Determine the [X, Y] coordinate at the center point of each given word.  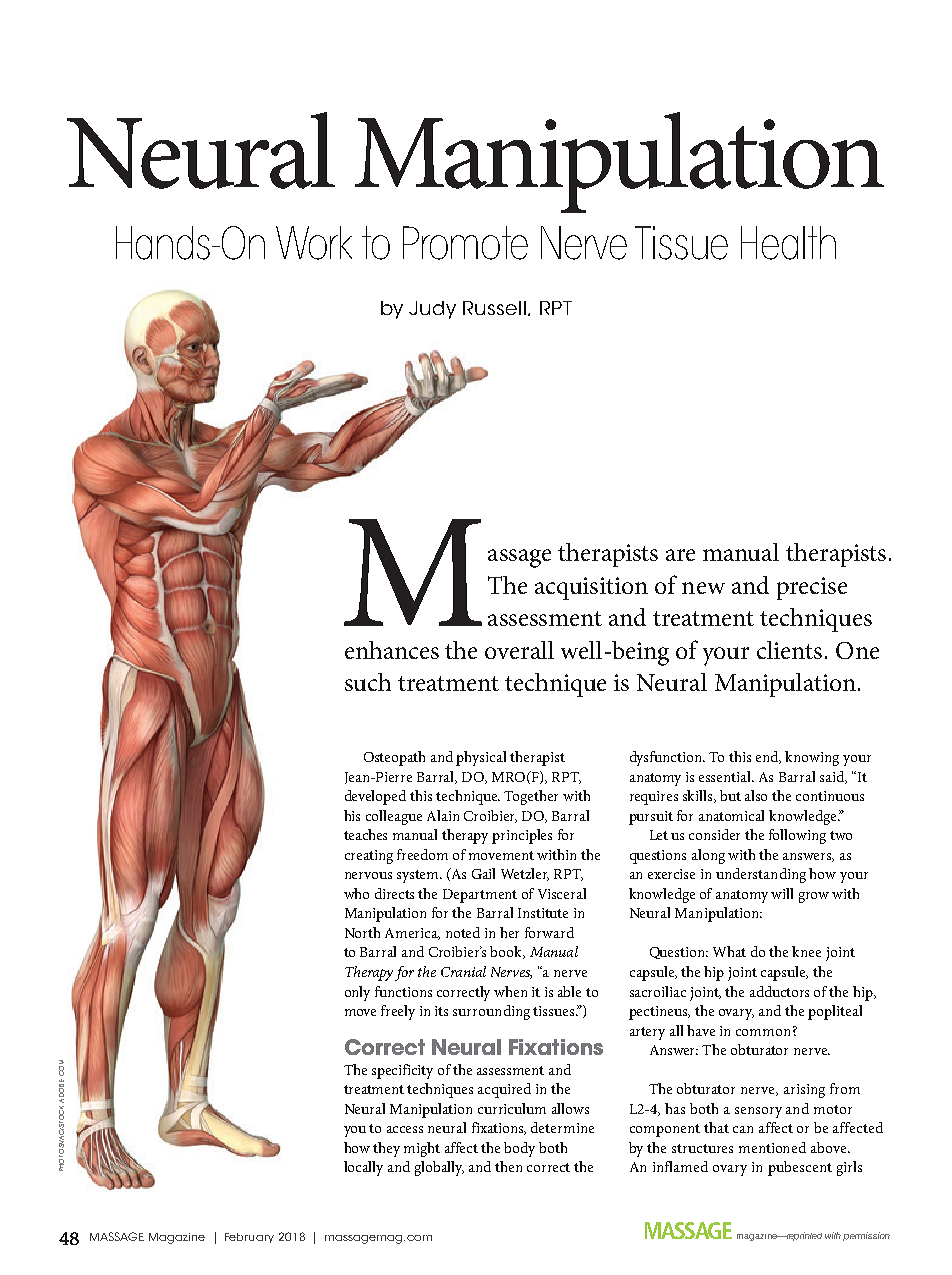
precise [812, 588]
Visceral [562, 893]
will [782, 893]
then [508, 1166]
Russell [494, 308]
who [356, 893]
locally [363, 1168]
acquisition [591, 588]
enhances [392, 650]
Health [788, 243]
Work [314, 243]
